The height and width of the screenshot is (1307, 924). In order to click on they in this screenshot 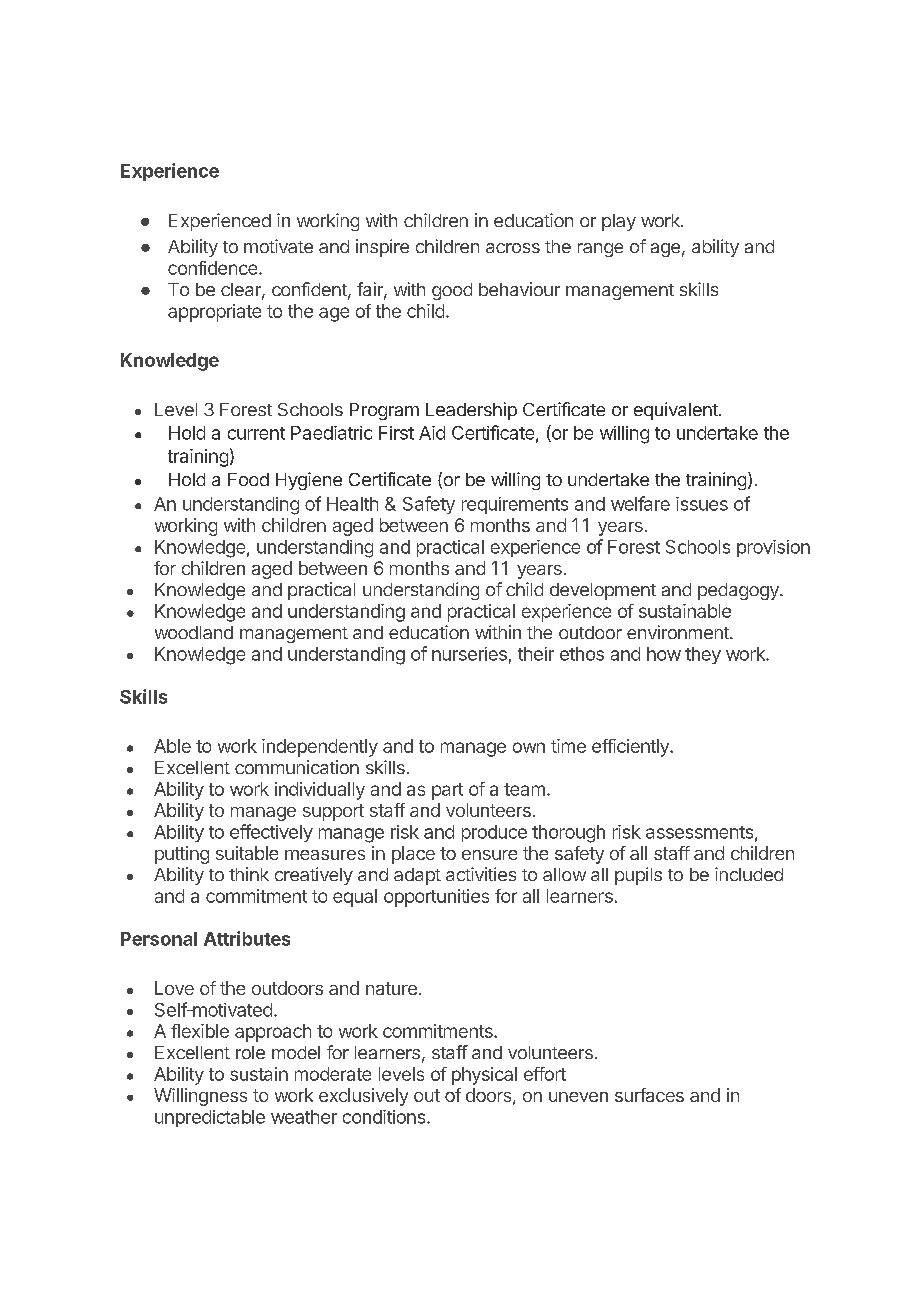, I will do `click(703, 655)`.
